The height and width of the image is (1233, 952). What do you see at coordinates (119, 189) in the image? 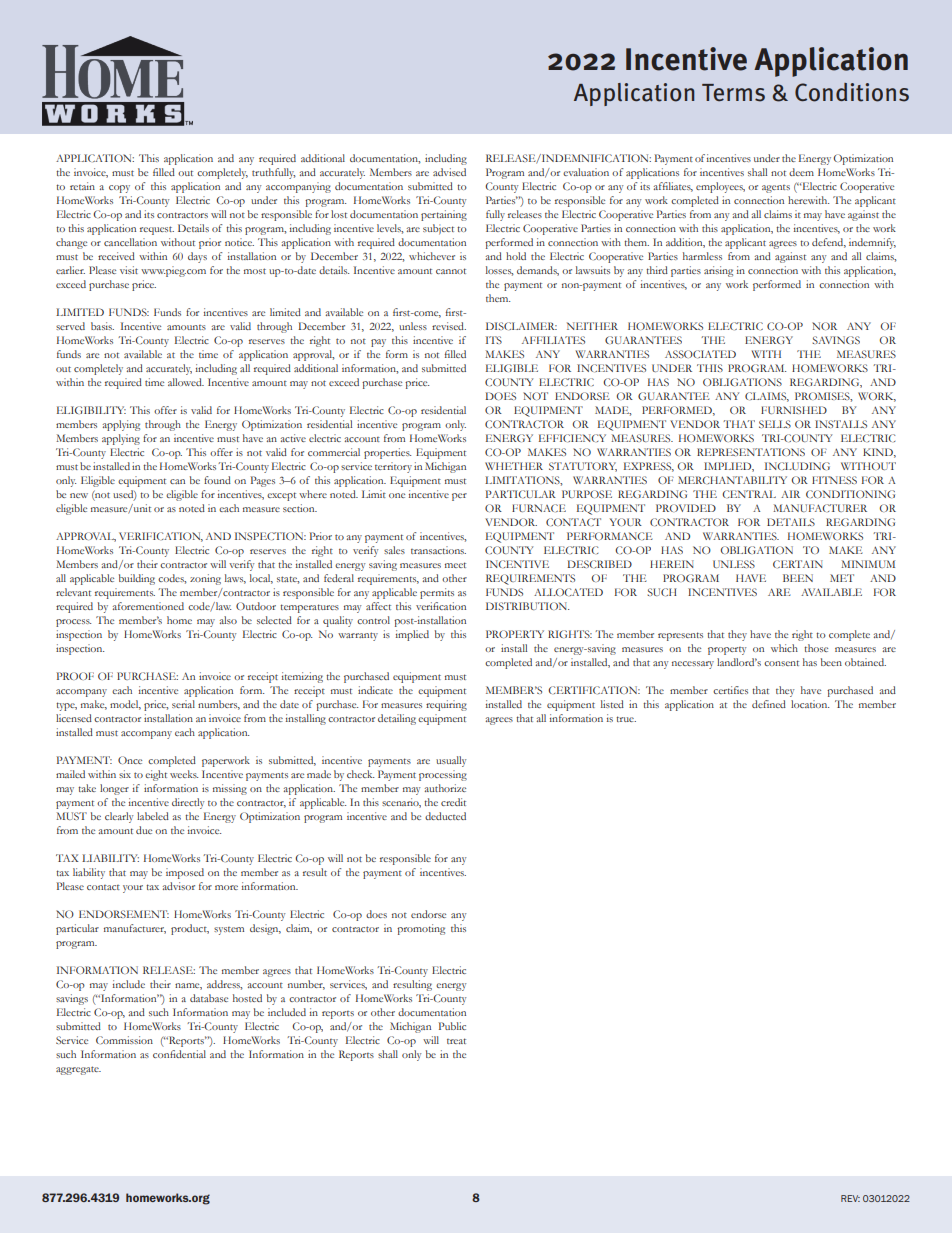
I see `copy` at bounding box center [119, 189].
